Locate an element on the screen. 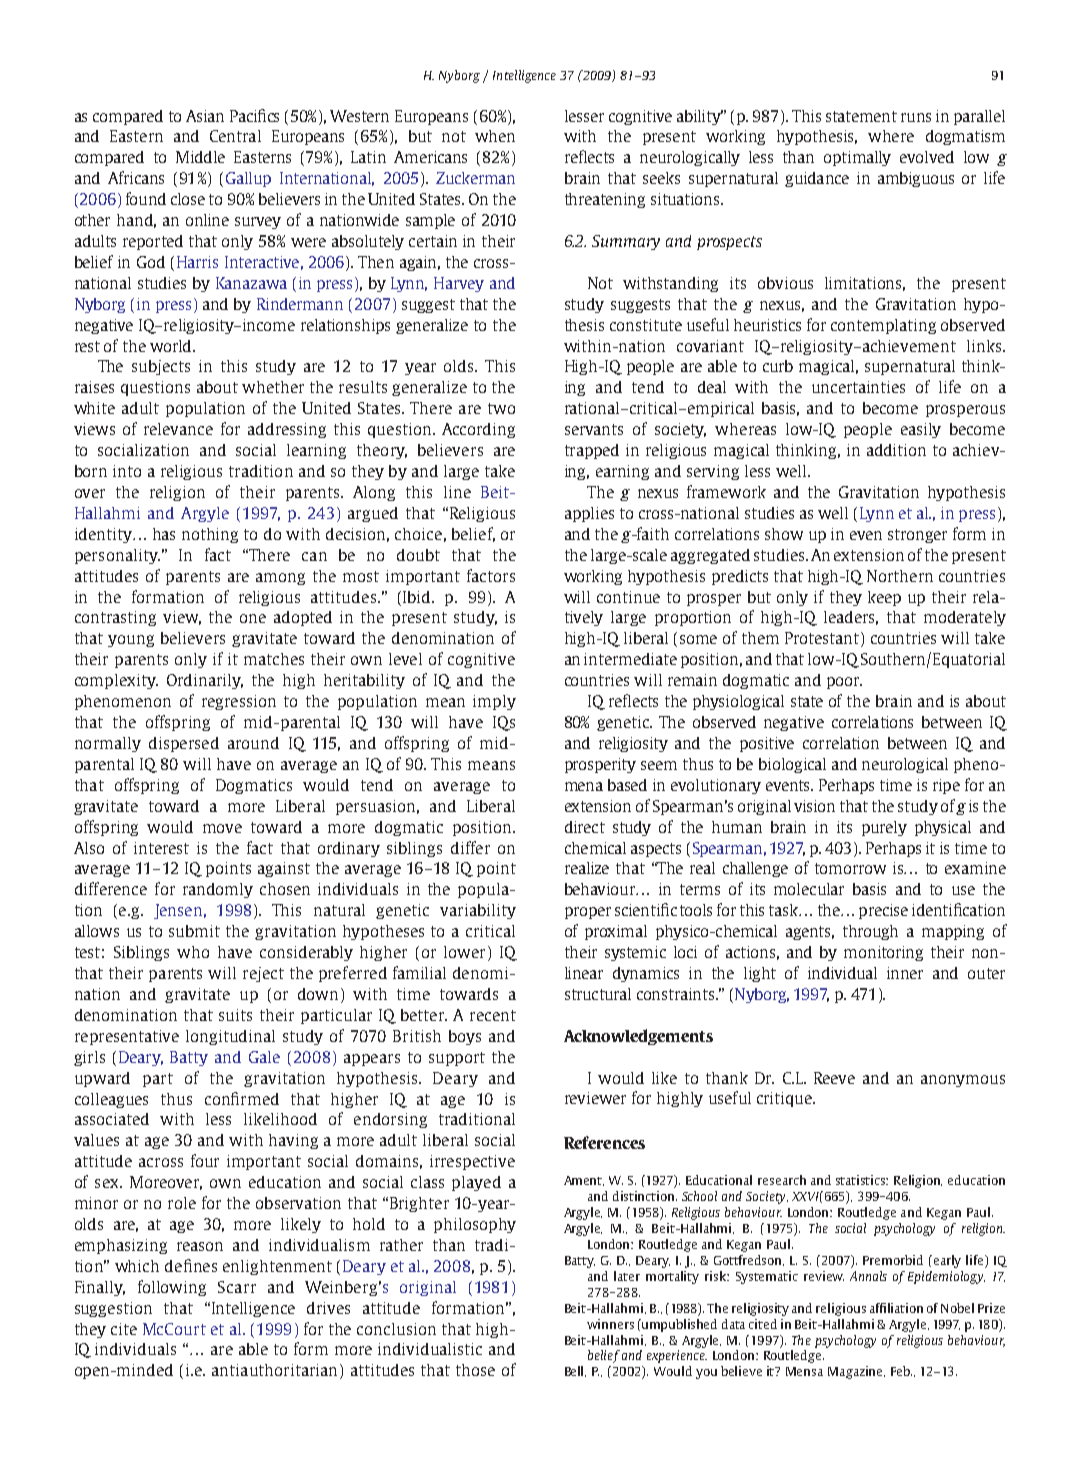 This screenshot has width=1088, height=1484. submit is located at coordinates (194, 931).
